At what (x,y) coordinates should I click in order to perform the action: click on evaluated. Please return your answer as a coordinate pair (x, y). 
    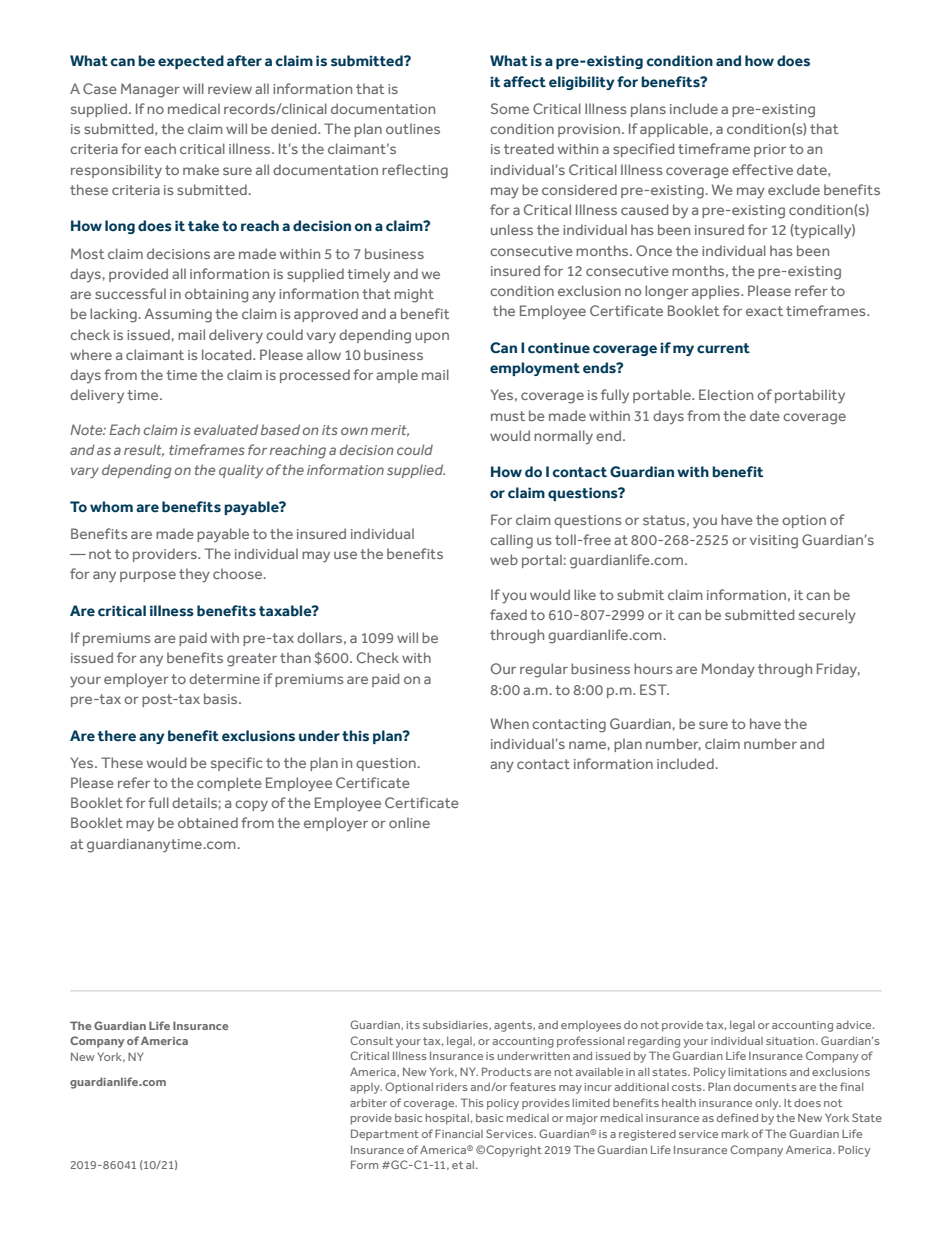
    Looking at the image, I should click on (226, 429).
